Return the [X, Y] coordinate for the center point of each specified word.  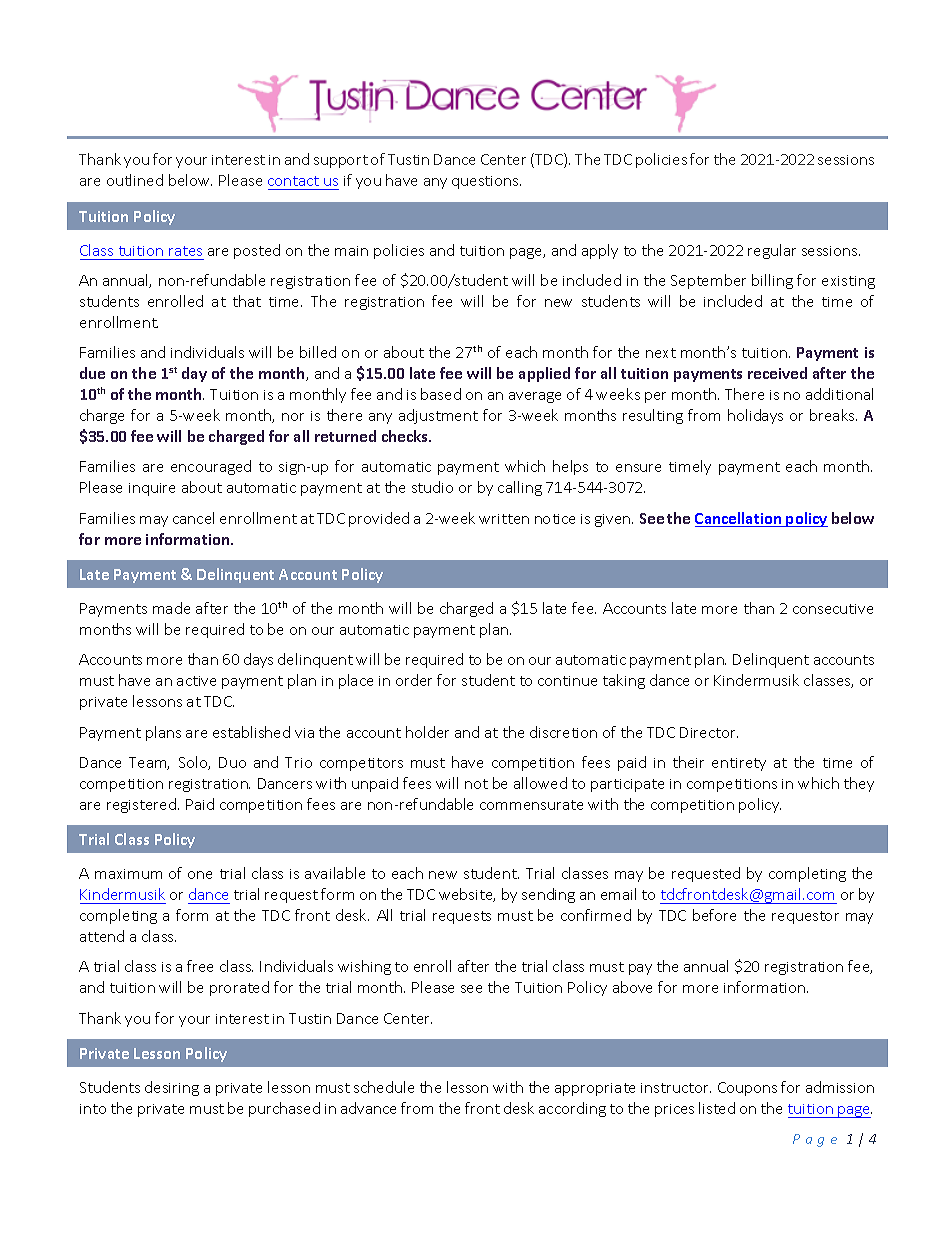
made [171, 608]
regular [772, 251]
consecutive [833, 609]
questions [486, 182]
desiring [172, 1088]
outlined [135, 180]
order [414, 680]
